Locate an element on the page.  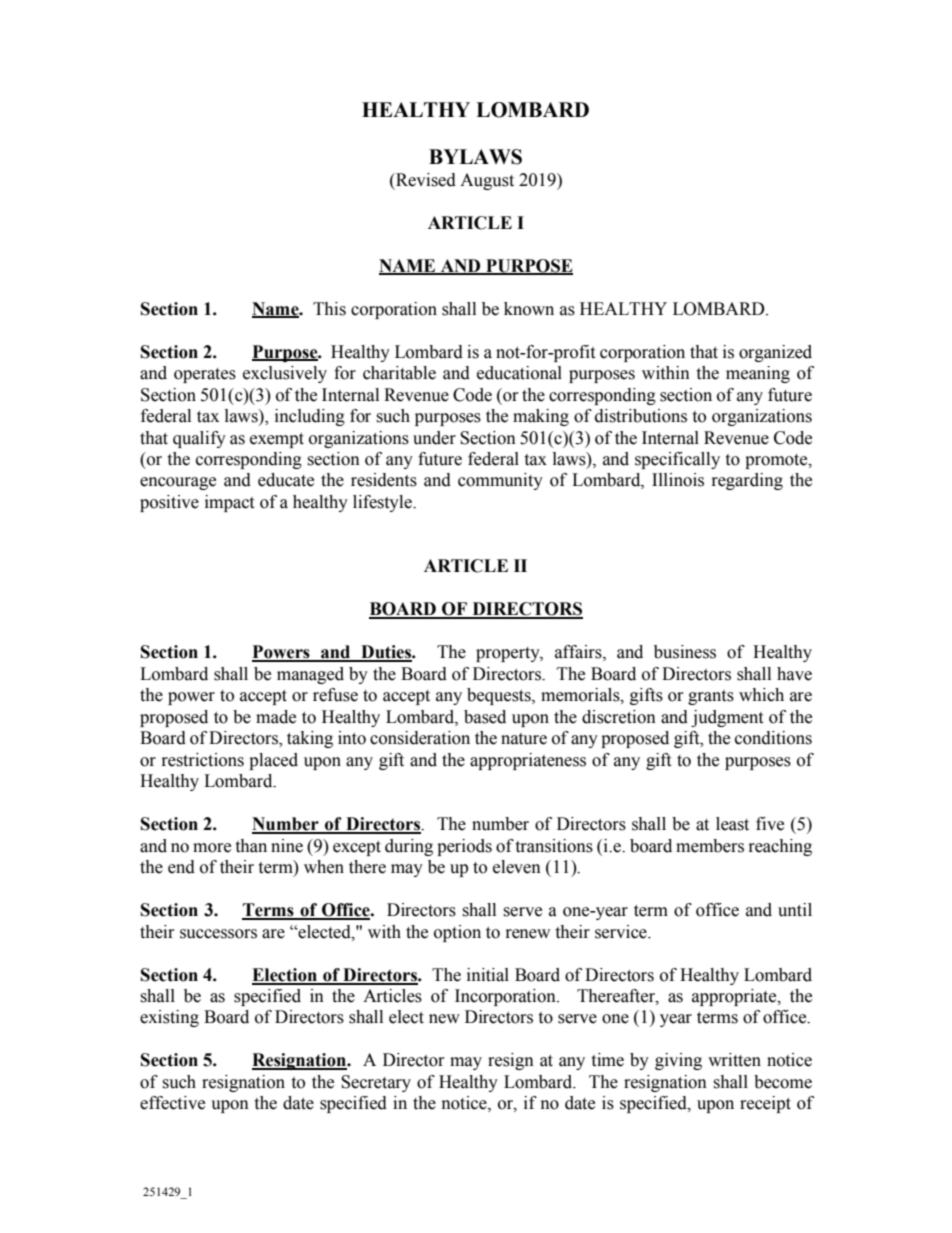
August is located at coordinates (487, 181).
